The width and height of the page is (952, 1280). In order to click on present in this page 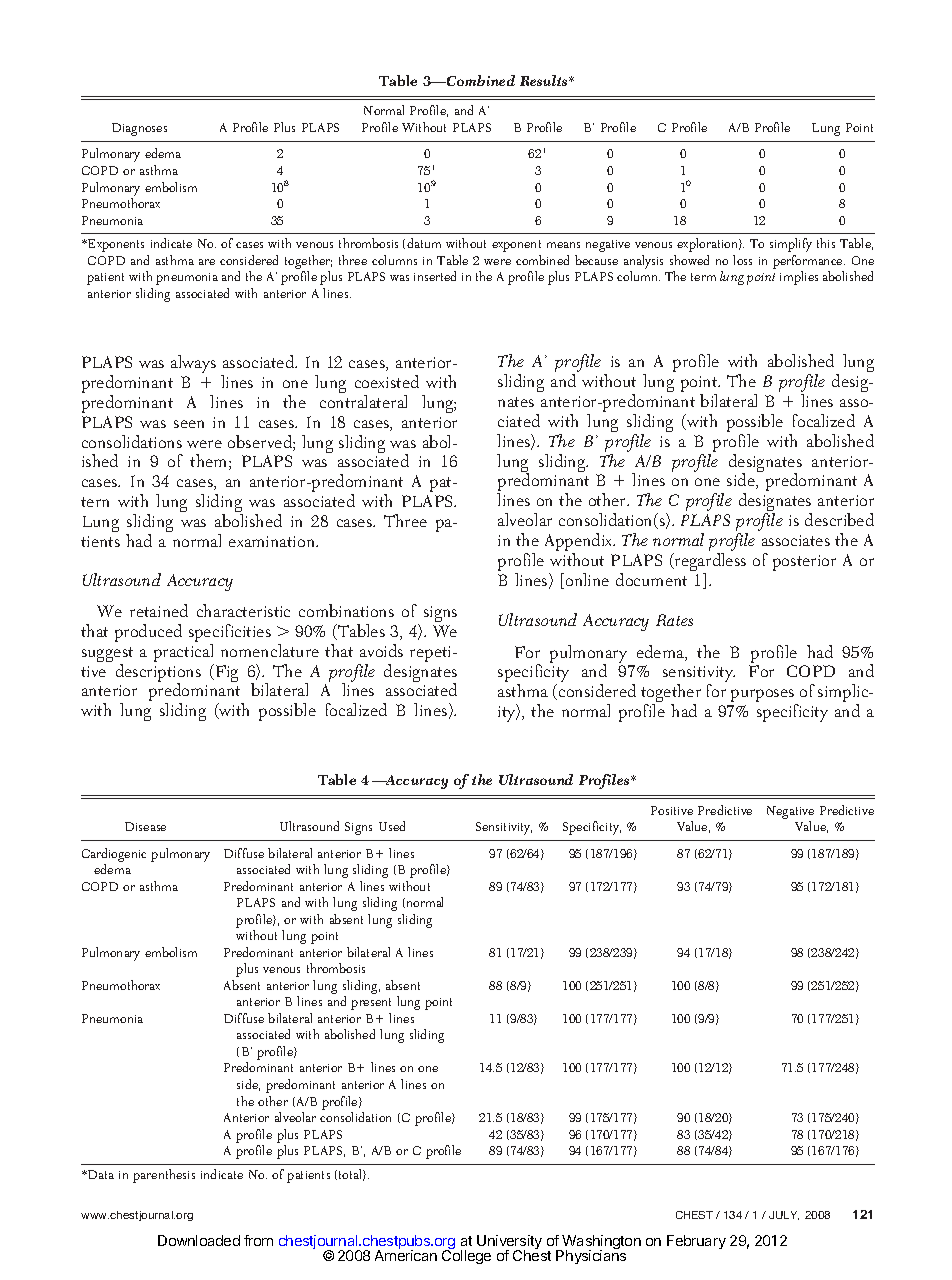, I will do `click(371, 1004)`.
